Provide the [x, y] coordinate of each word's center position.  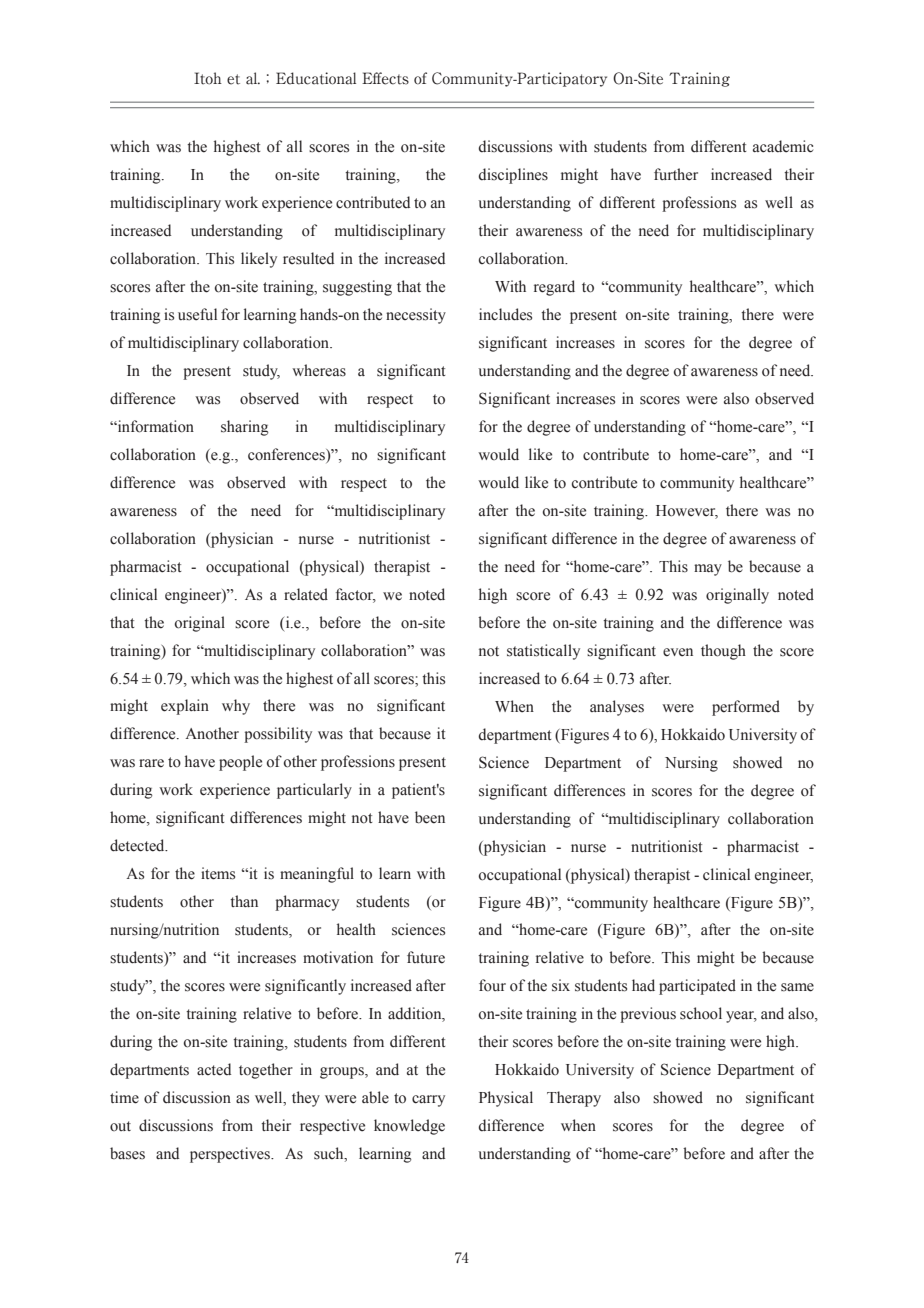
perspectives [231, 1155]
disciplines [513, 176]
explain [185, 707]
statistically [543, 652]
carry [428, 1101]
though [723, 652]
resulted [308, 258]
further [676, 174]
